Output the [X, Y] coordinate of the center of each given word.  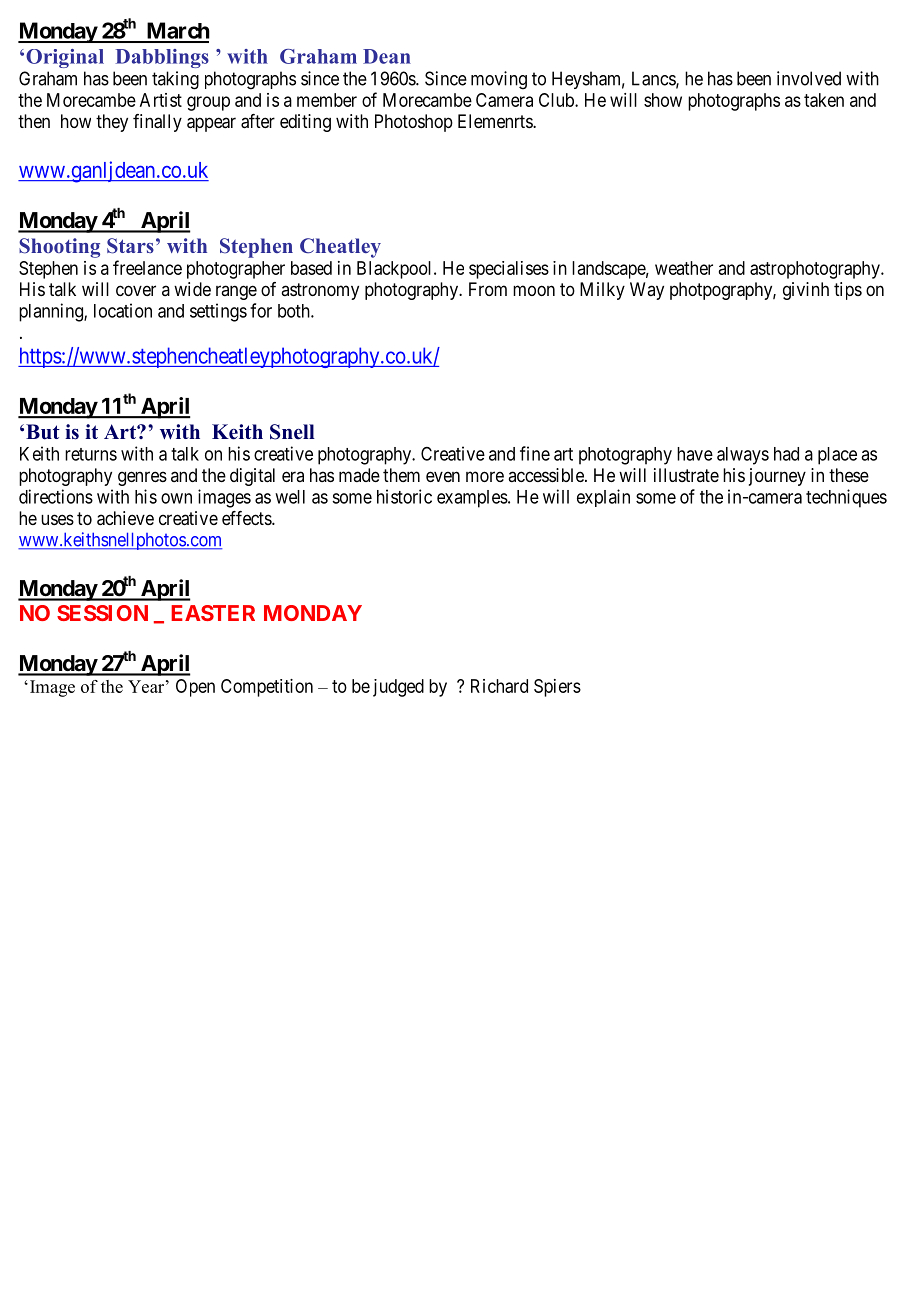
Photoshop [414, 123]
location [123, 310]
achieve [125, 518]
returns [91, 454]
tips [848, 291]
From [488, 289]
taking [175, 80]
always [743, 456]
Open [195, 688]
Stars [130, 246]
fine [535, 453]
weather [684, 268]
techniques [846, 498]
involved [809, 78]
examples [472, 499]
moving [499, 80]
